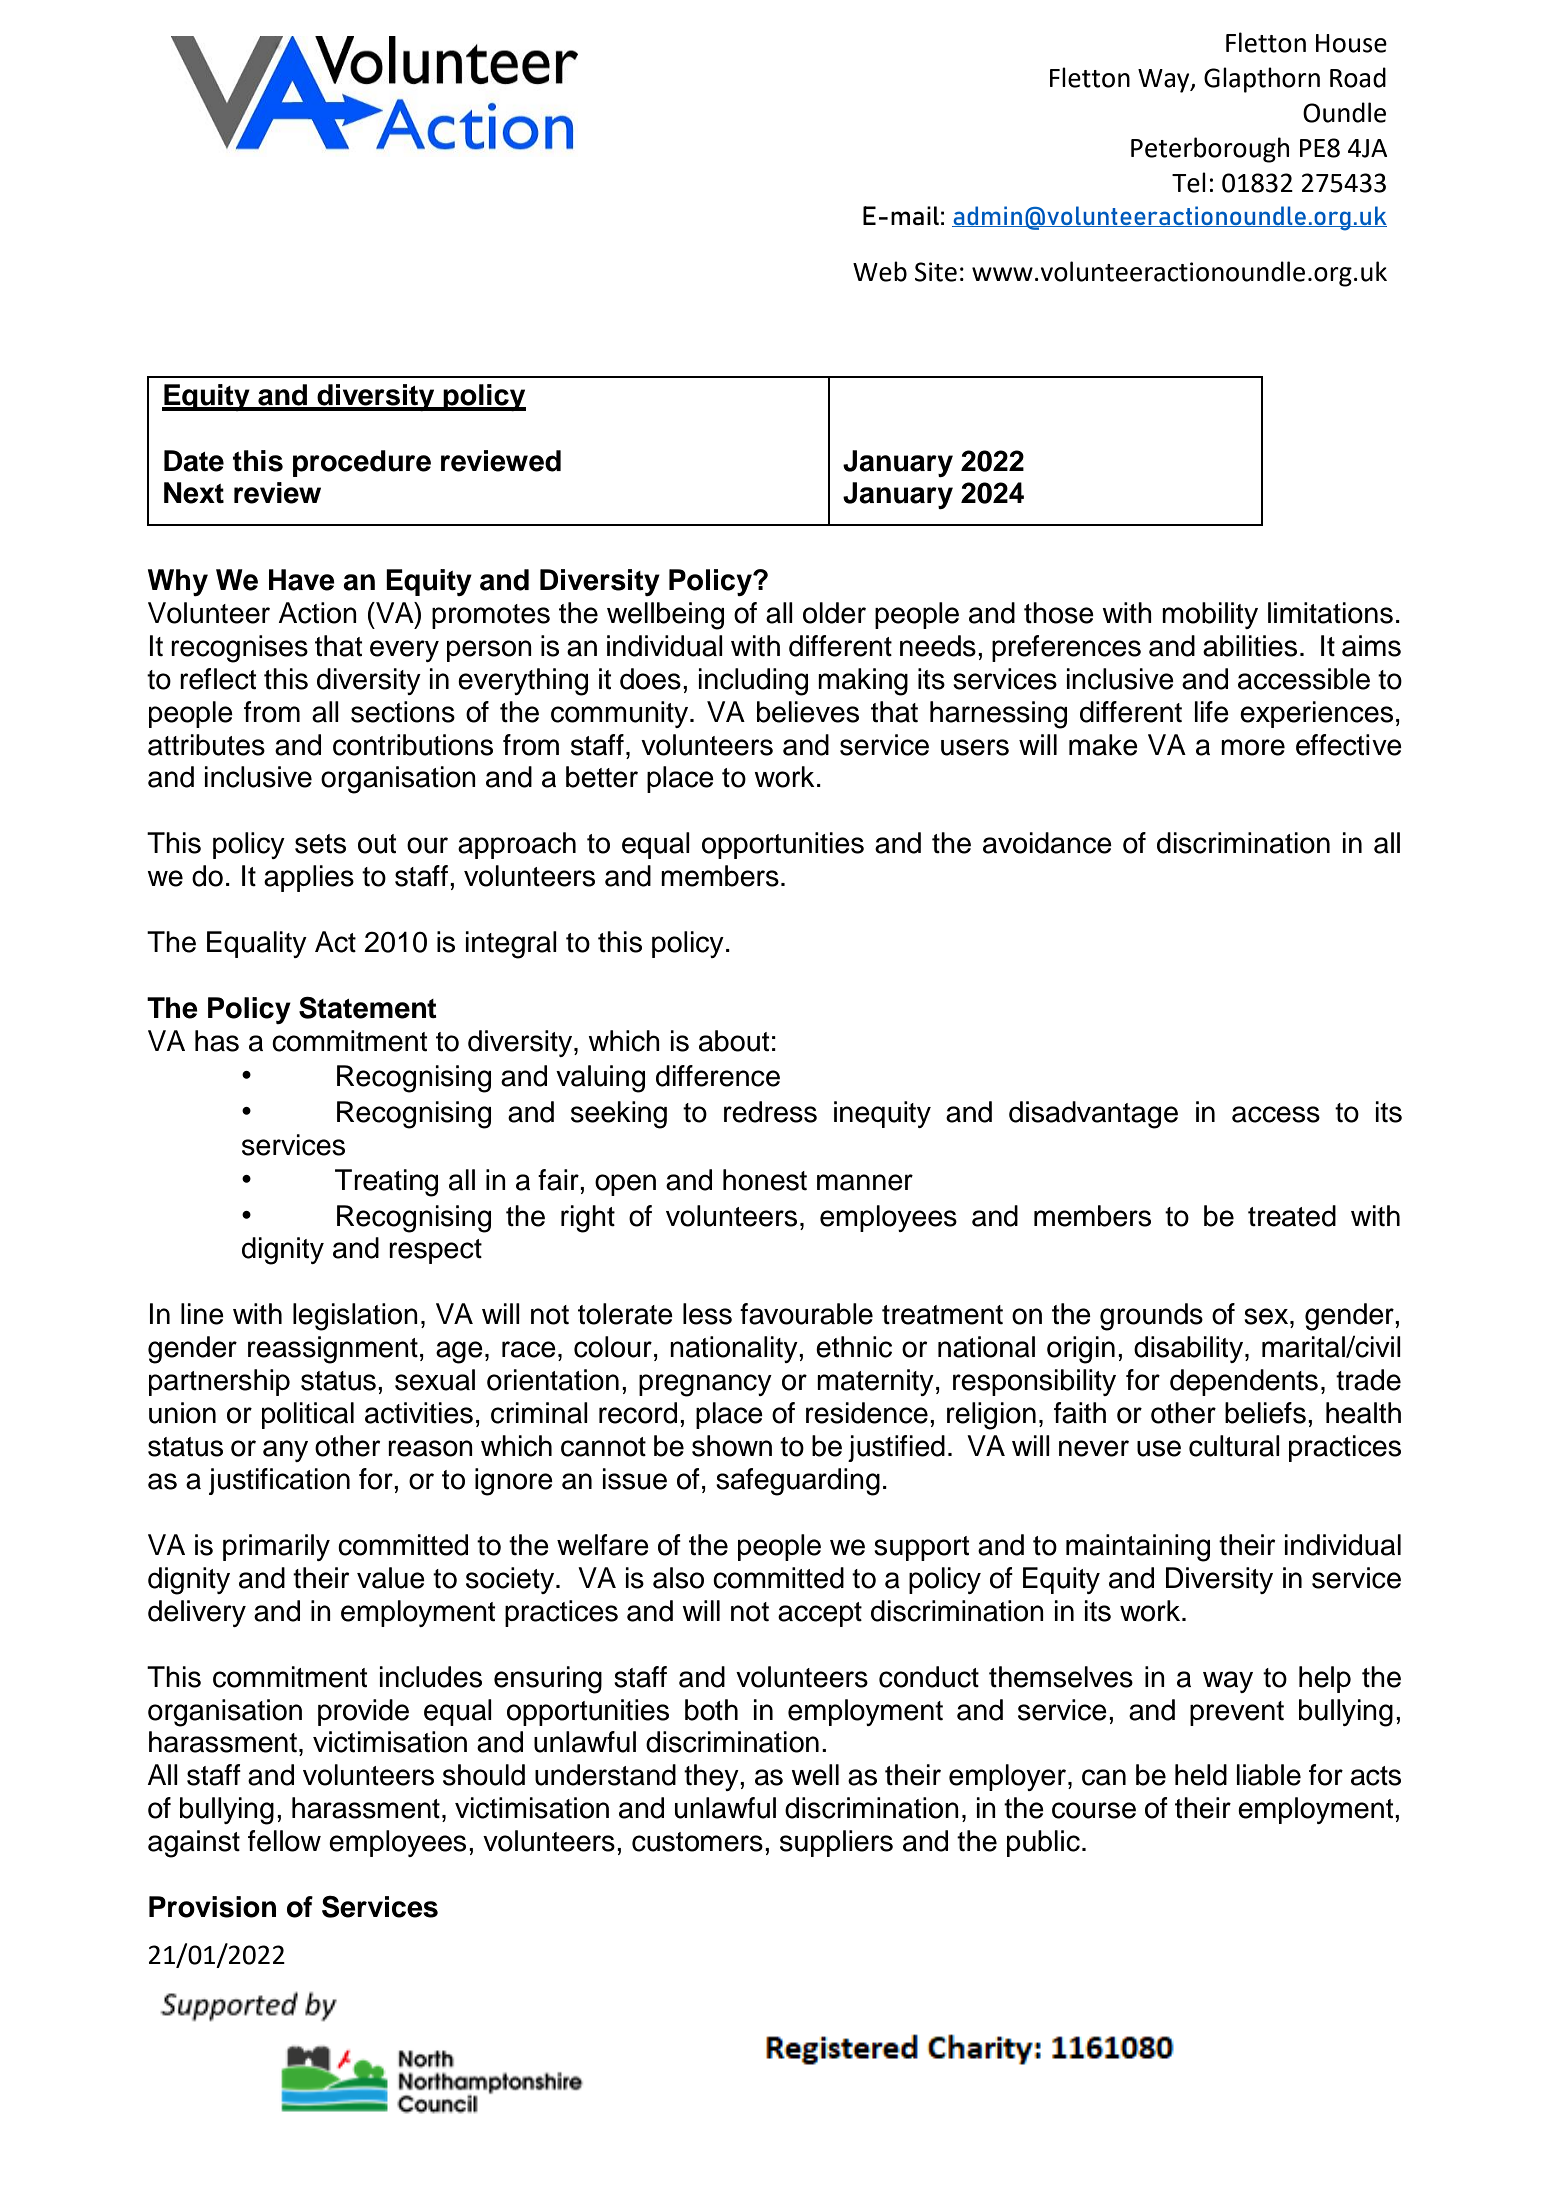 This screenshot has width=1550, height=2192. What do you see at coordinates (308, 1415) in the screenshot?
I see `political` at bounding box center [308, 1415].
